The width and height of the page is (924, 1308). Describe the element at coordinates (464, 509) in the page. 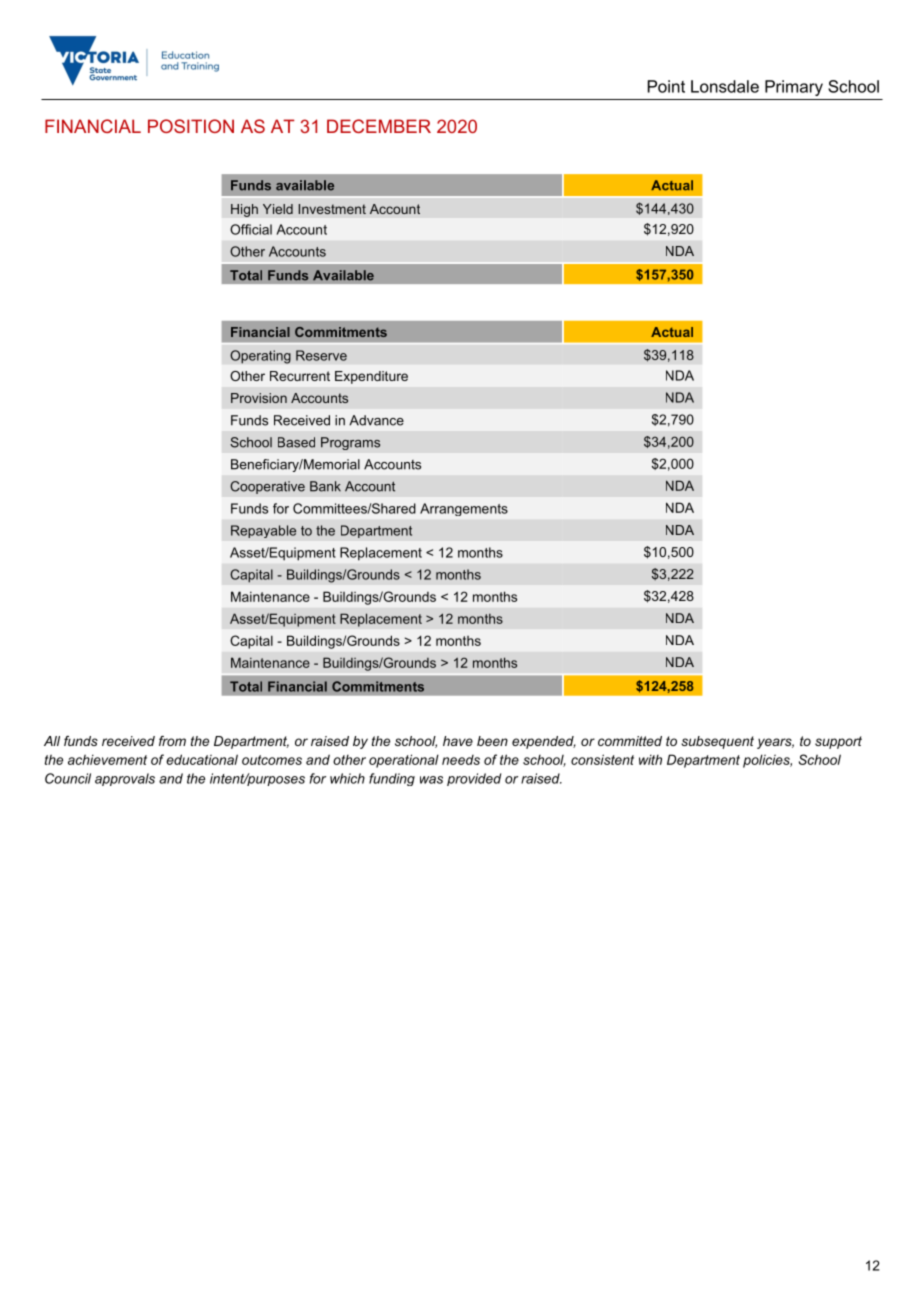

I see `Arrangements` at that location.
